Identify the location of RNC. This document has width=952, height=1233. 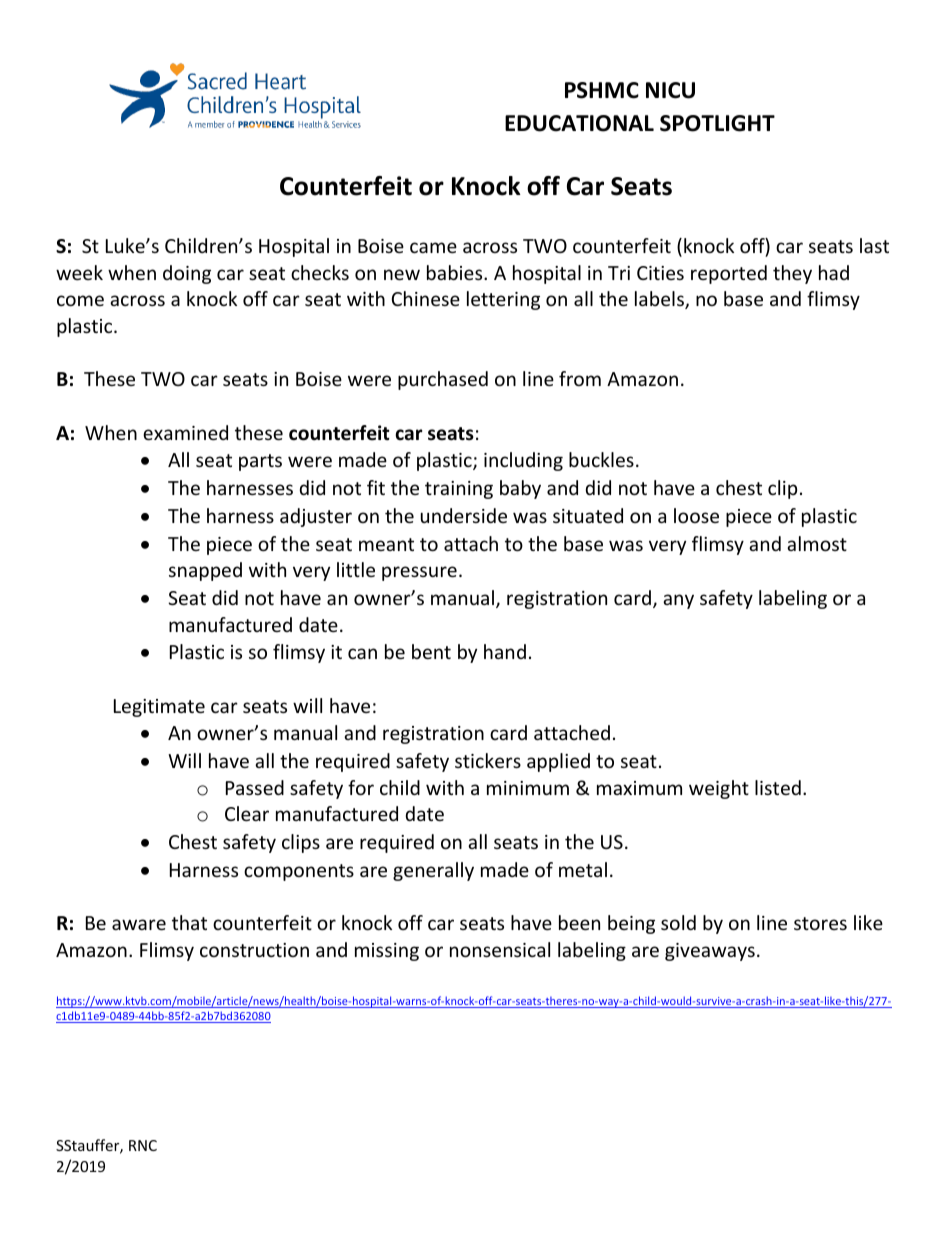
(143, 1145).
